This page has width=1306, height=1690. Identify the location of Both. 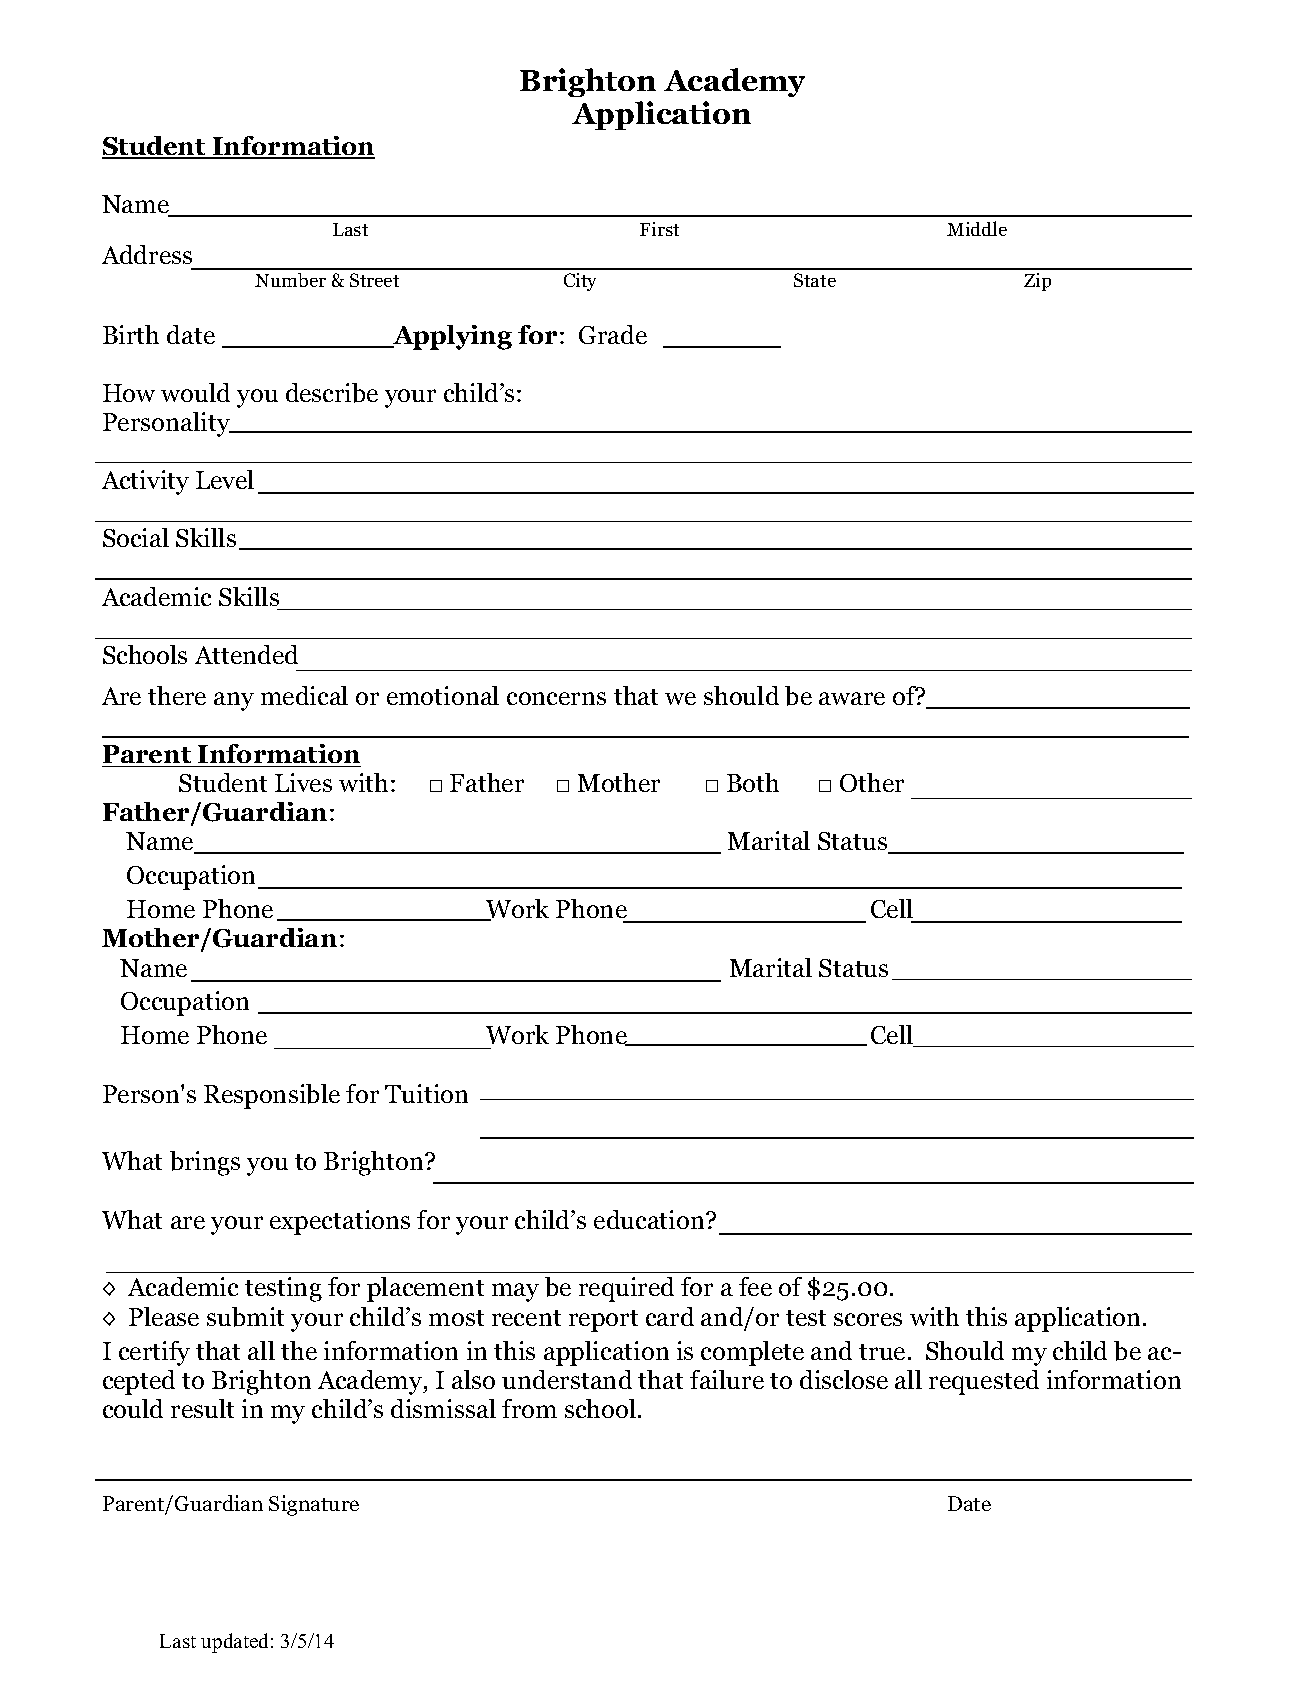
(753, 782).
